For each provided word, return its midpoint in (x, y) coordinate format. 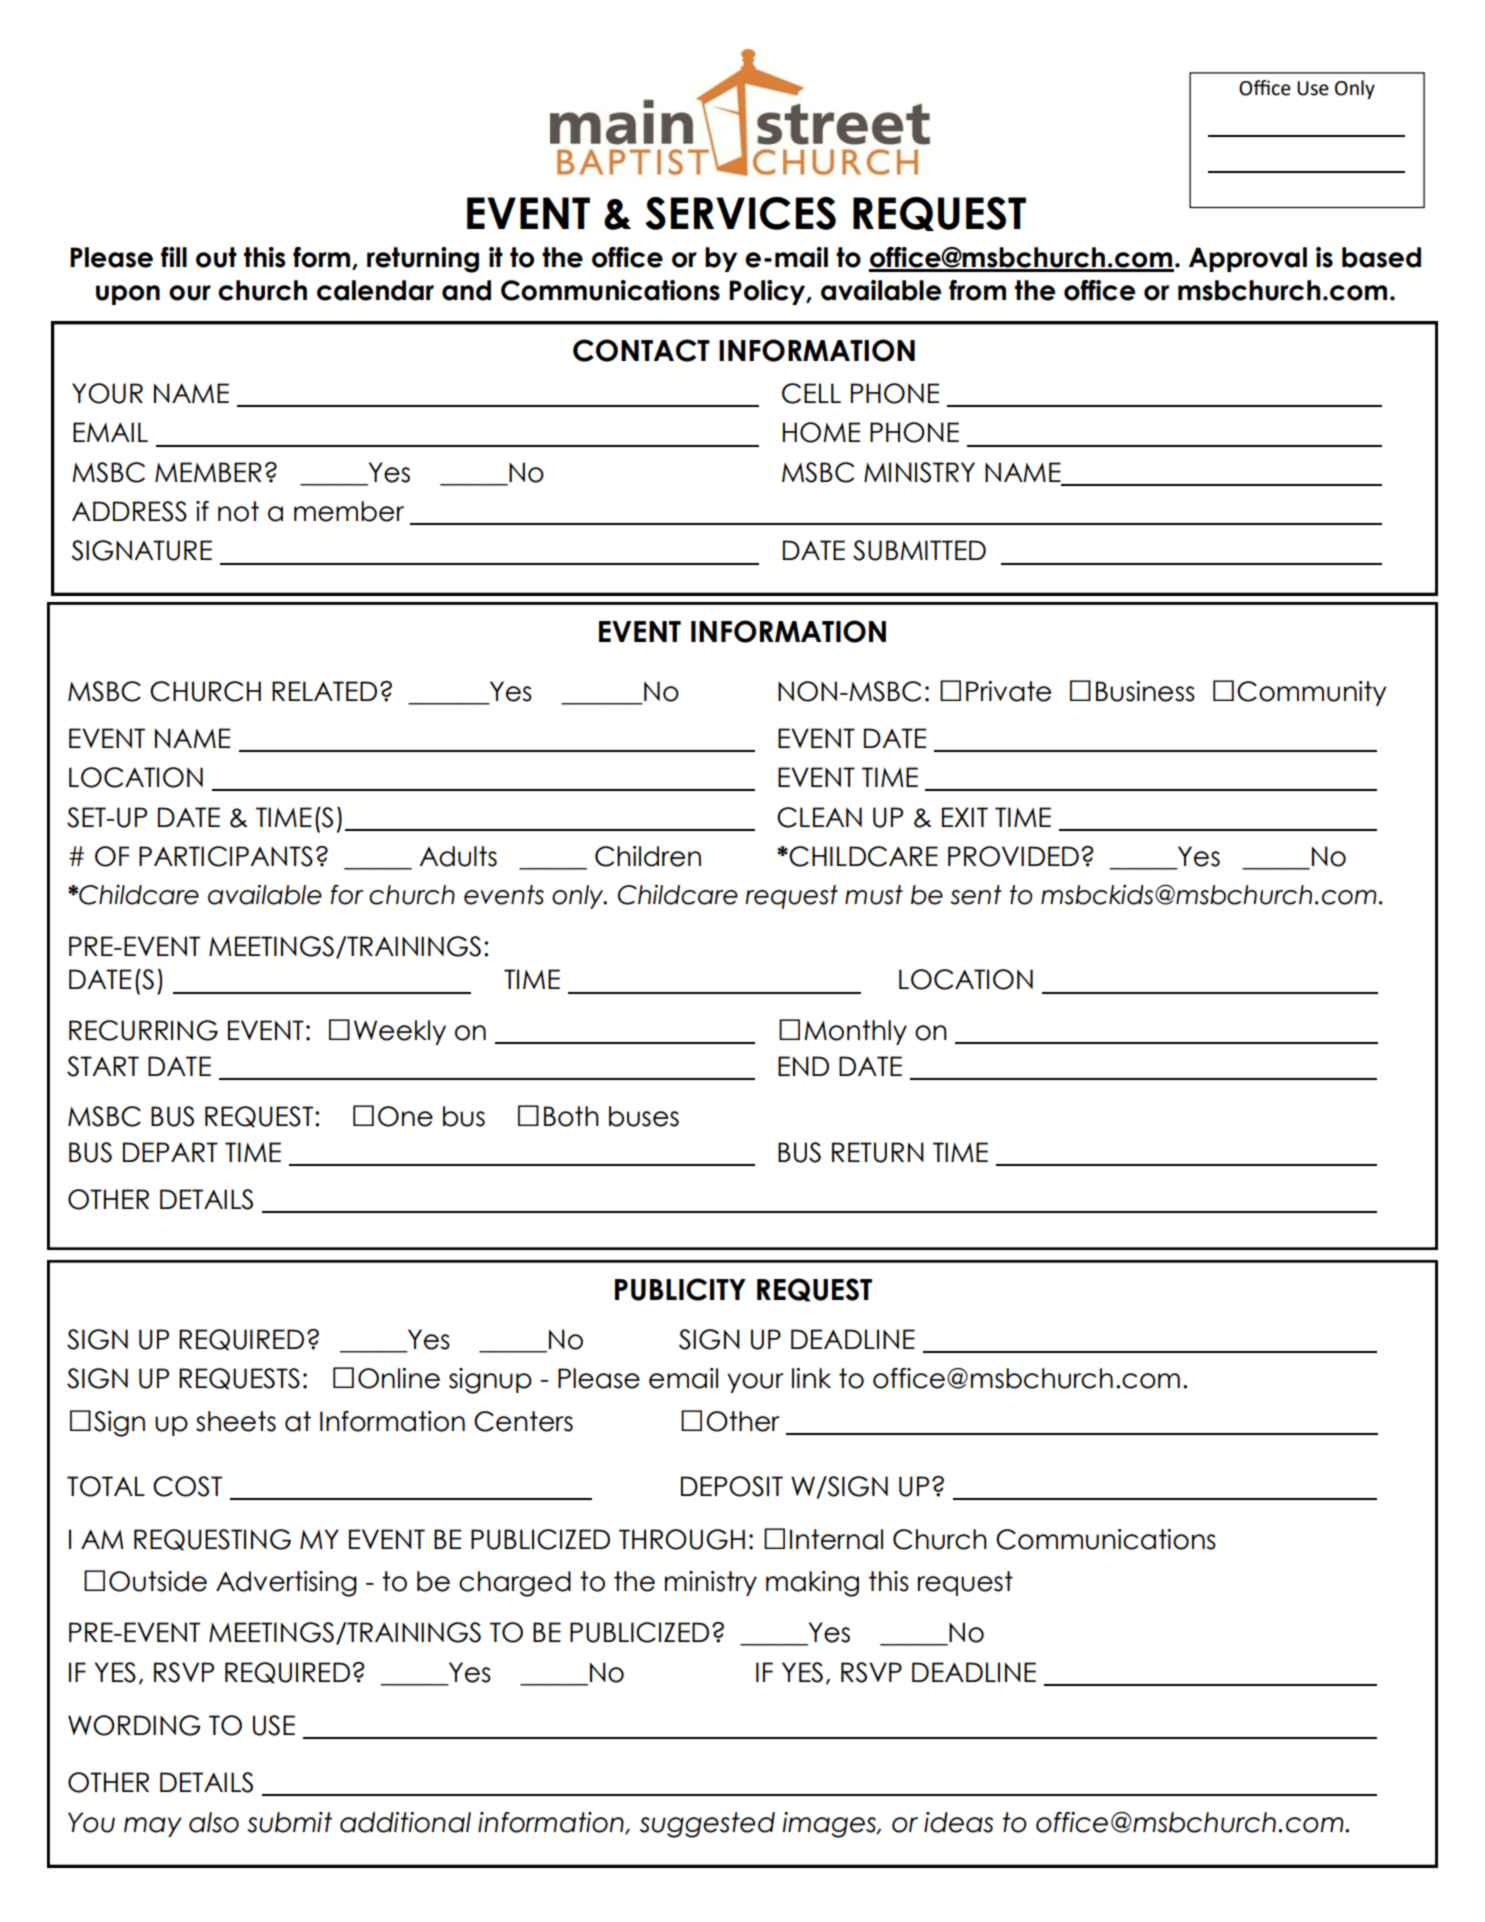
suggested (707, 1825)
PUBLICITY (680, 1289)
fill (174, 257)
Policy (768, 292)
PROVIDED (1013, 856)
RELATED (324, 691)
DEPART (170, 1152)
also (214, 1822)
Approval (1248, 259)
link (811, 1378)
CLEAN (819, 817)
